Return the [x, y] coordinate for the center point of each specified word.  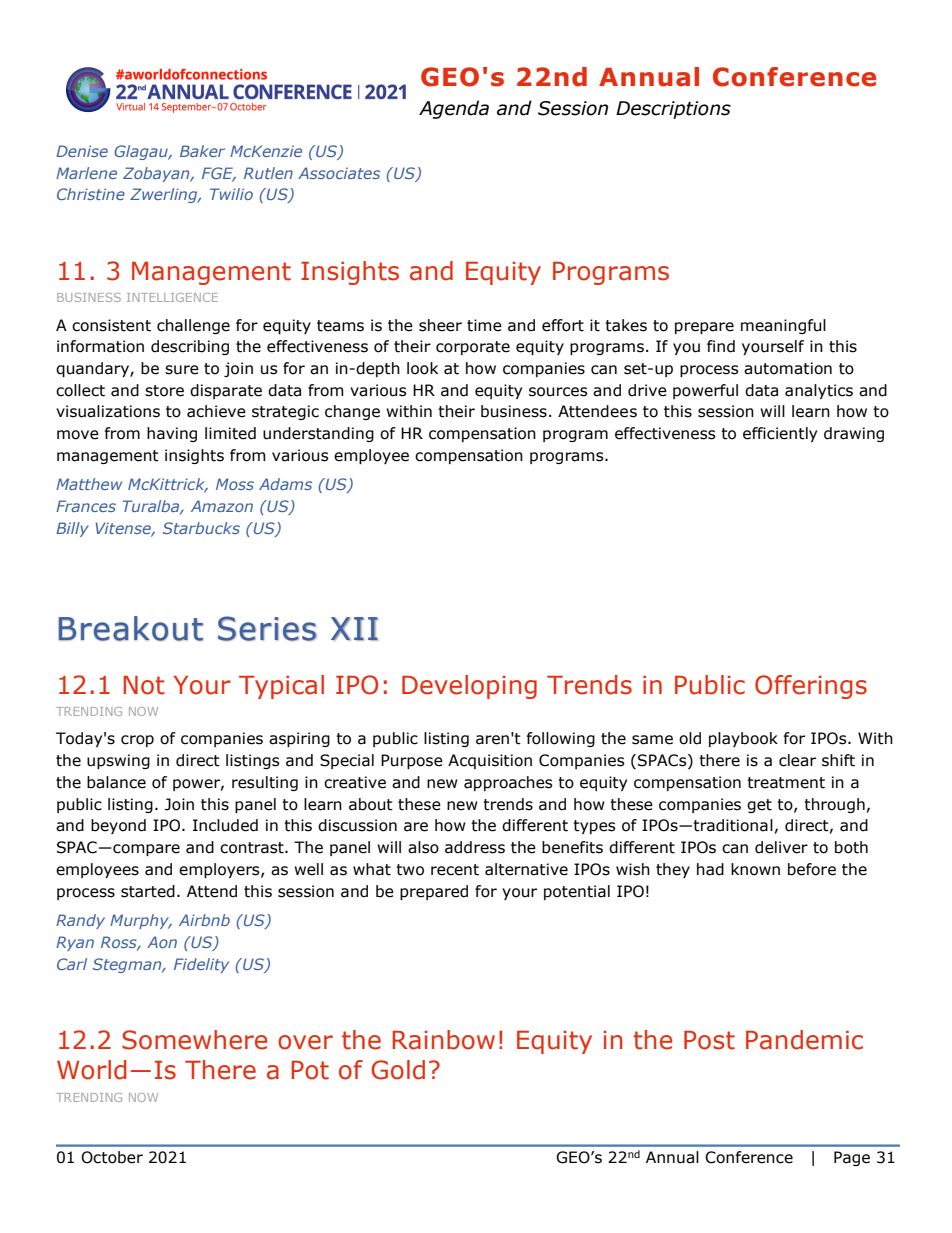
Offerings [811, 687]
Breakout [130, 628]
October [112, 1157]
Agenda [454, 109]
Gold [398, 1070]
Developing [469, 687]
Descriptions [673, 110]
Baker [202, 151]
